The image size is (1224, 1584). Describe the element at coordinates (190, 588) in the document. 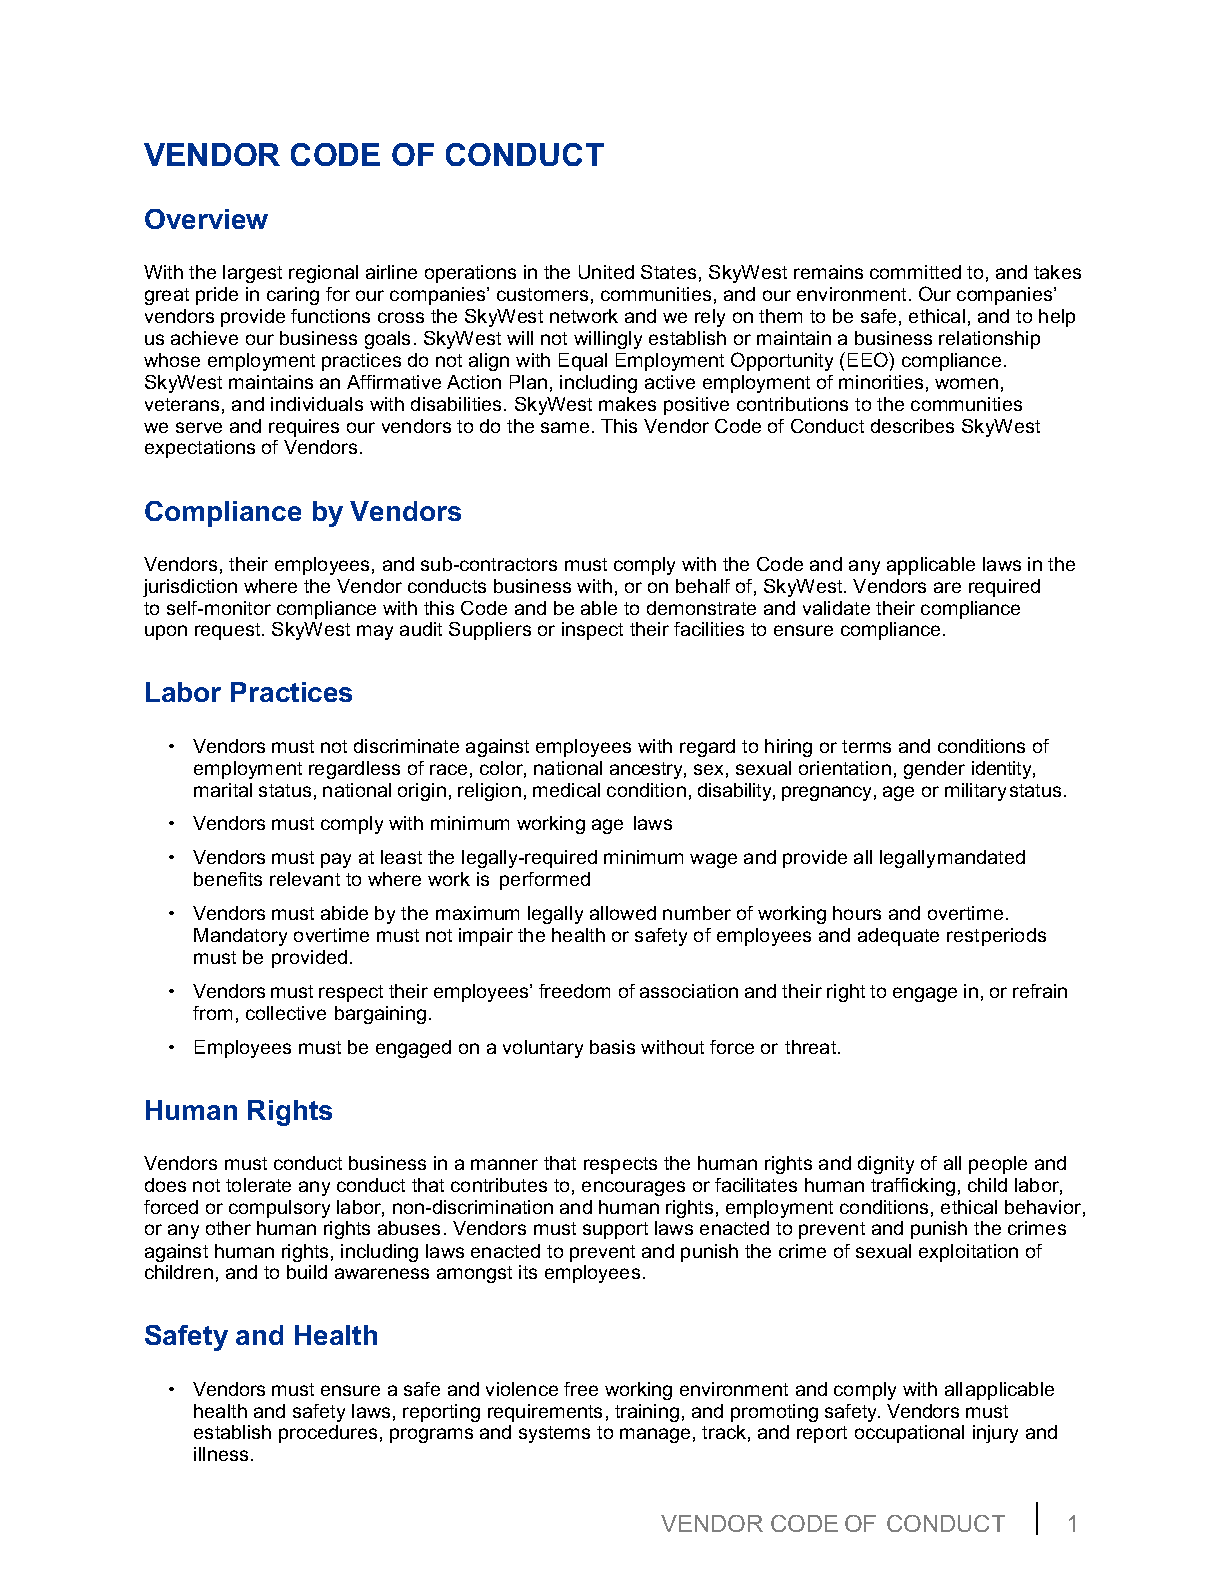

I see `jurisdiction` at that location.
